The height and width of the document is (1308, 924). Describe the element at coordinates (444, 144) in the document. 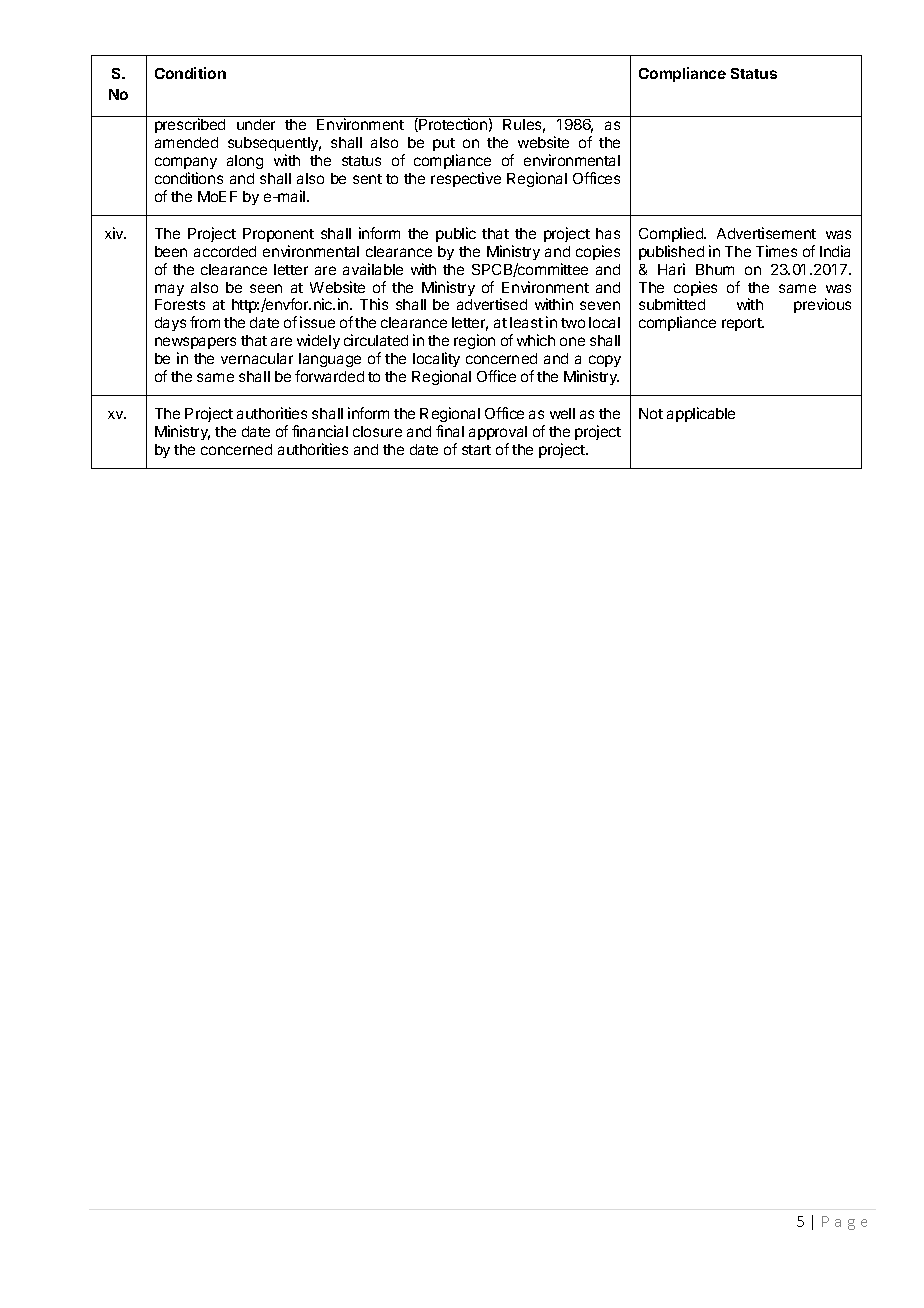

I see `put` at that location.
